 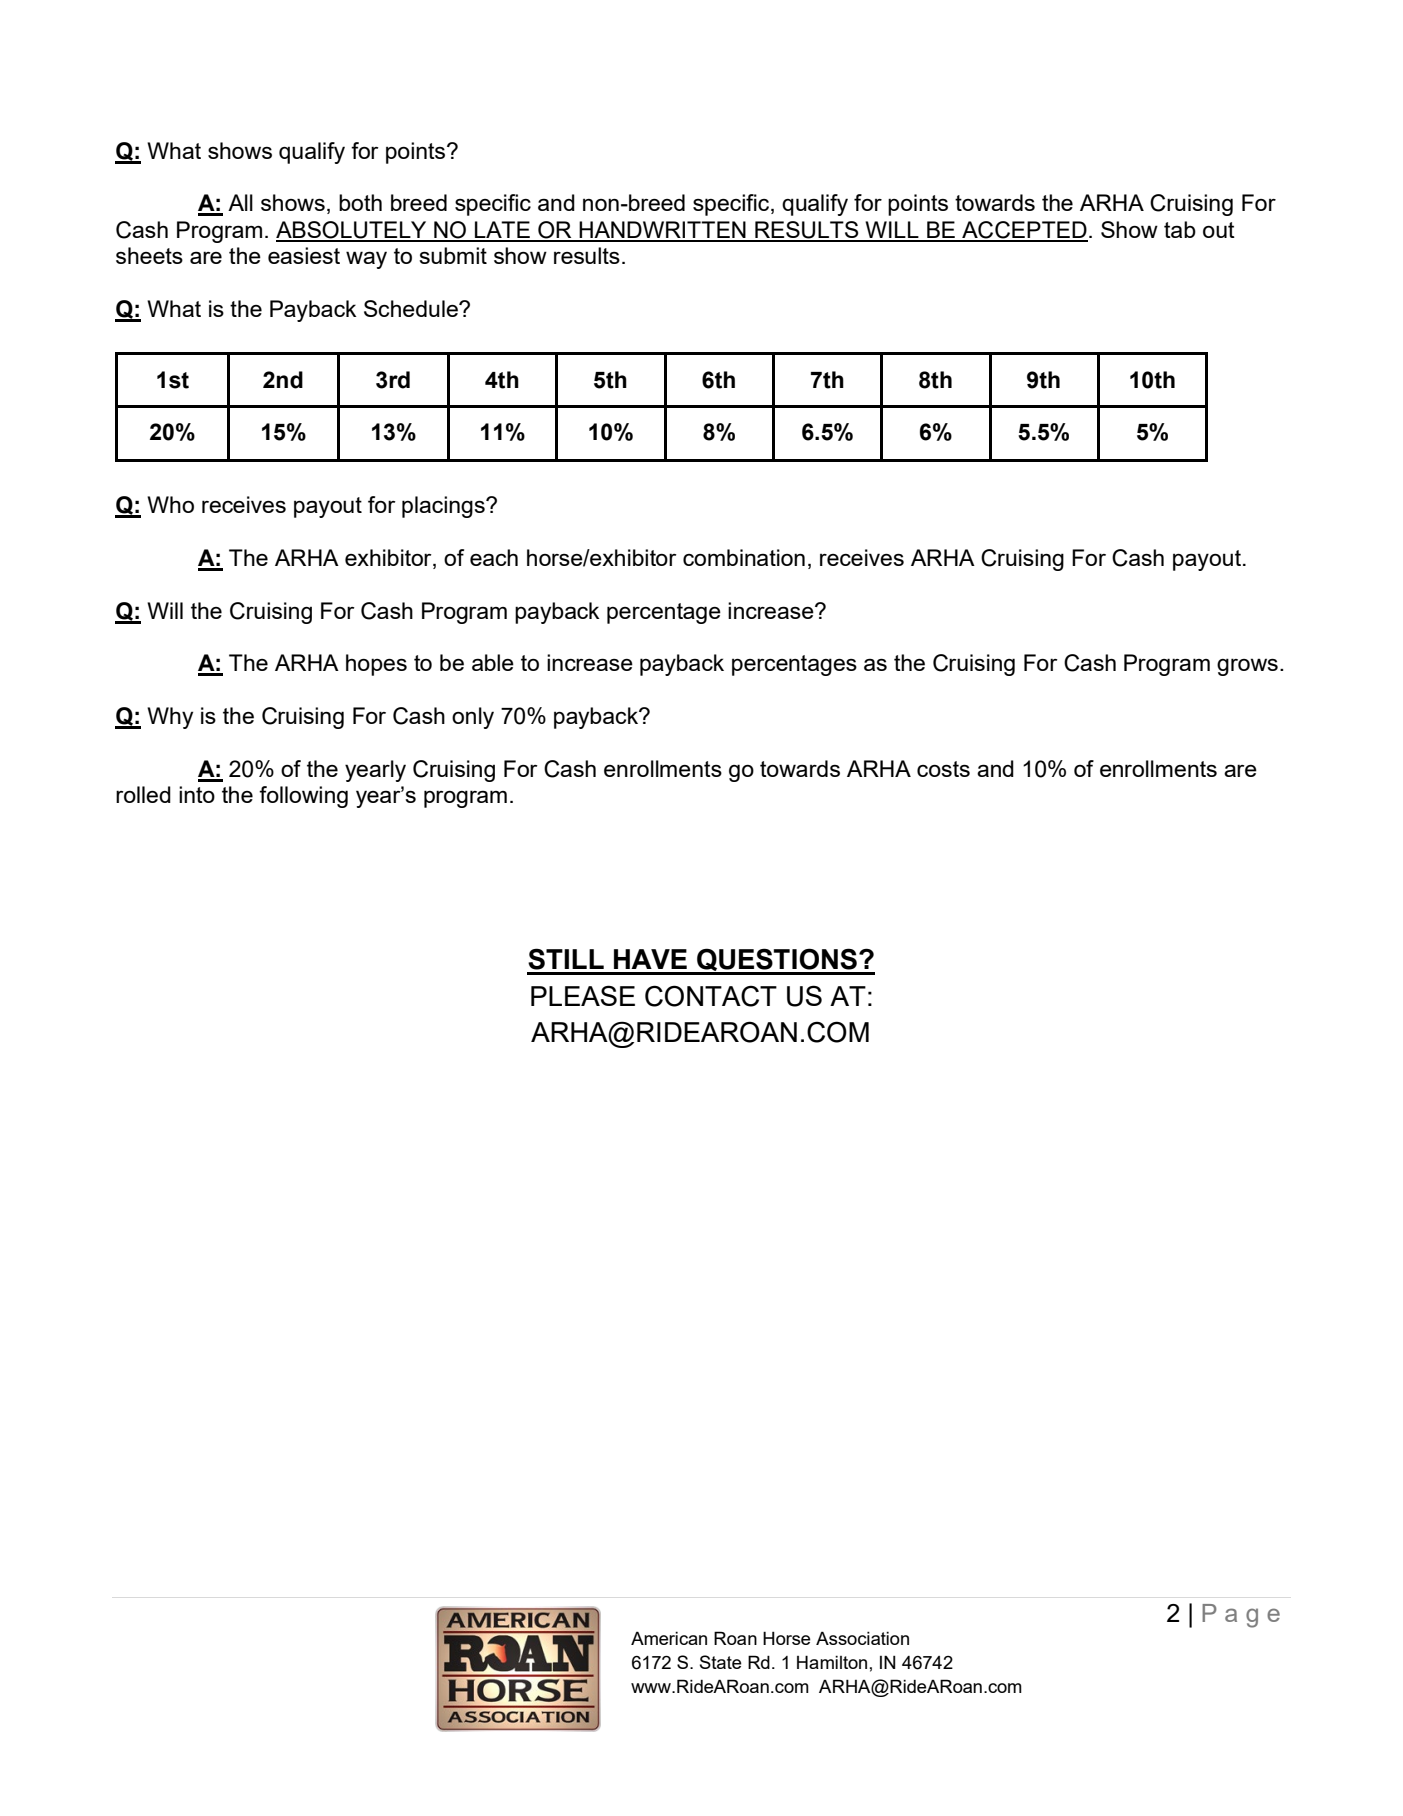 I want to click on PLEASE, so click(x=583, y=995).
